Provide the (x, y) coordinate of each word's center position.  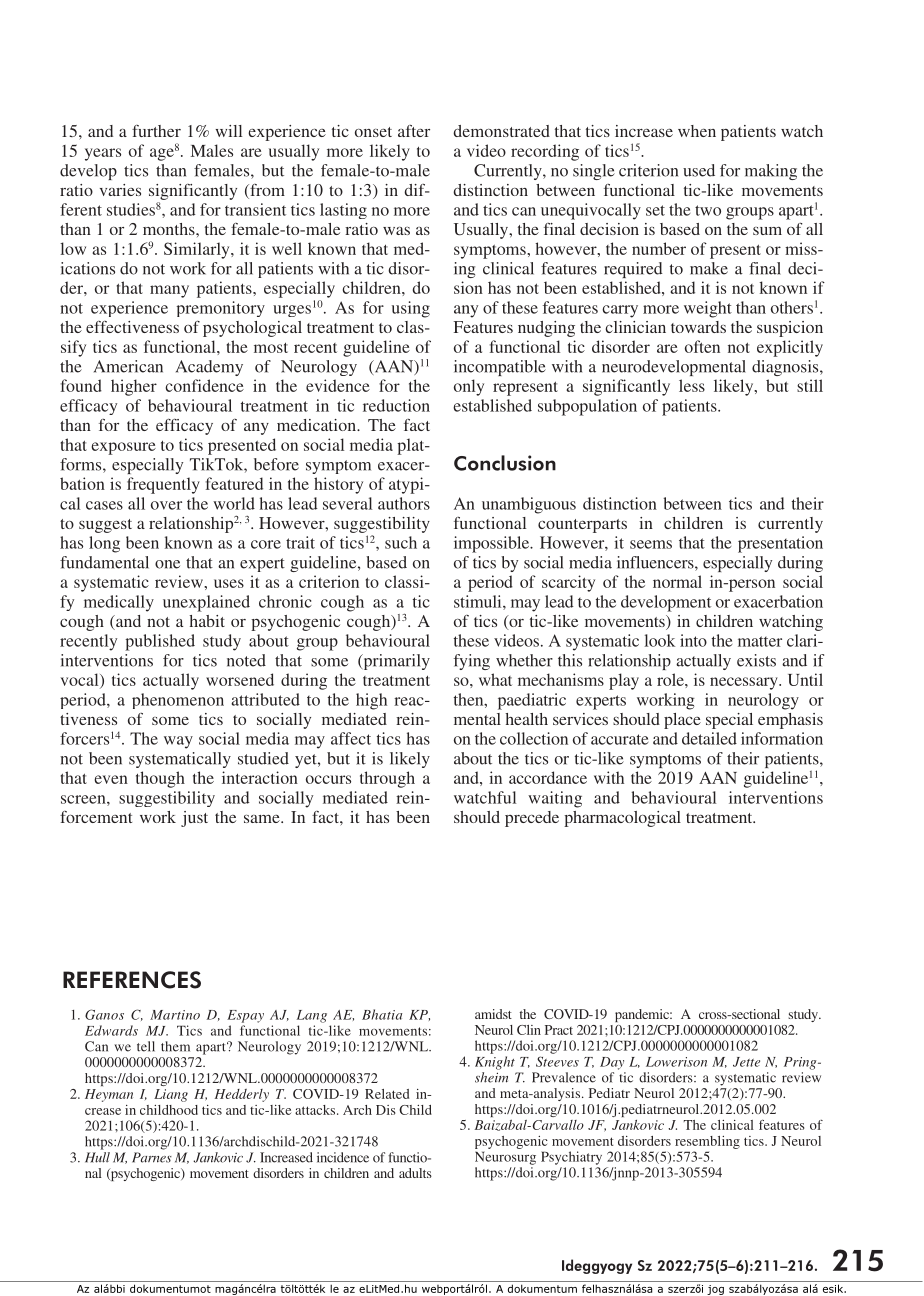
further (156, 131)
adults (415, 1173)
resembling (707, 1142)
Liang (171, 1095)
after (414, 131)
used (699, 170)
